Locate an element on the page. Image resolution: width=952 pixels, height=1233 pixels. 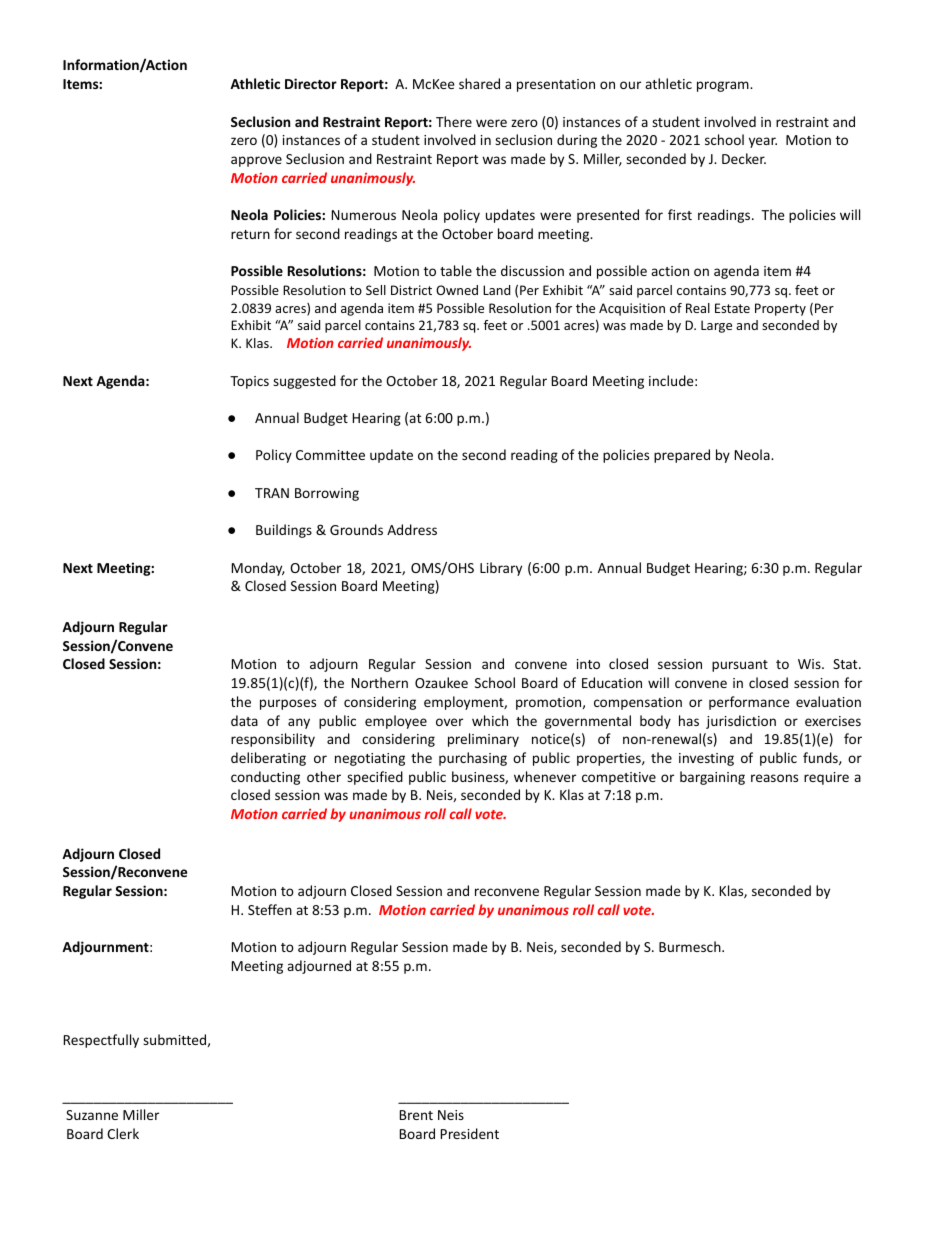
Owned is located at coordinates (457, 290).
